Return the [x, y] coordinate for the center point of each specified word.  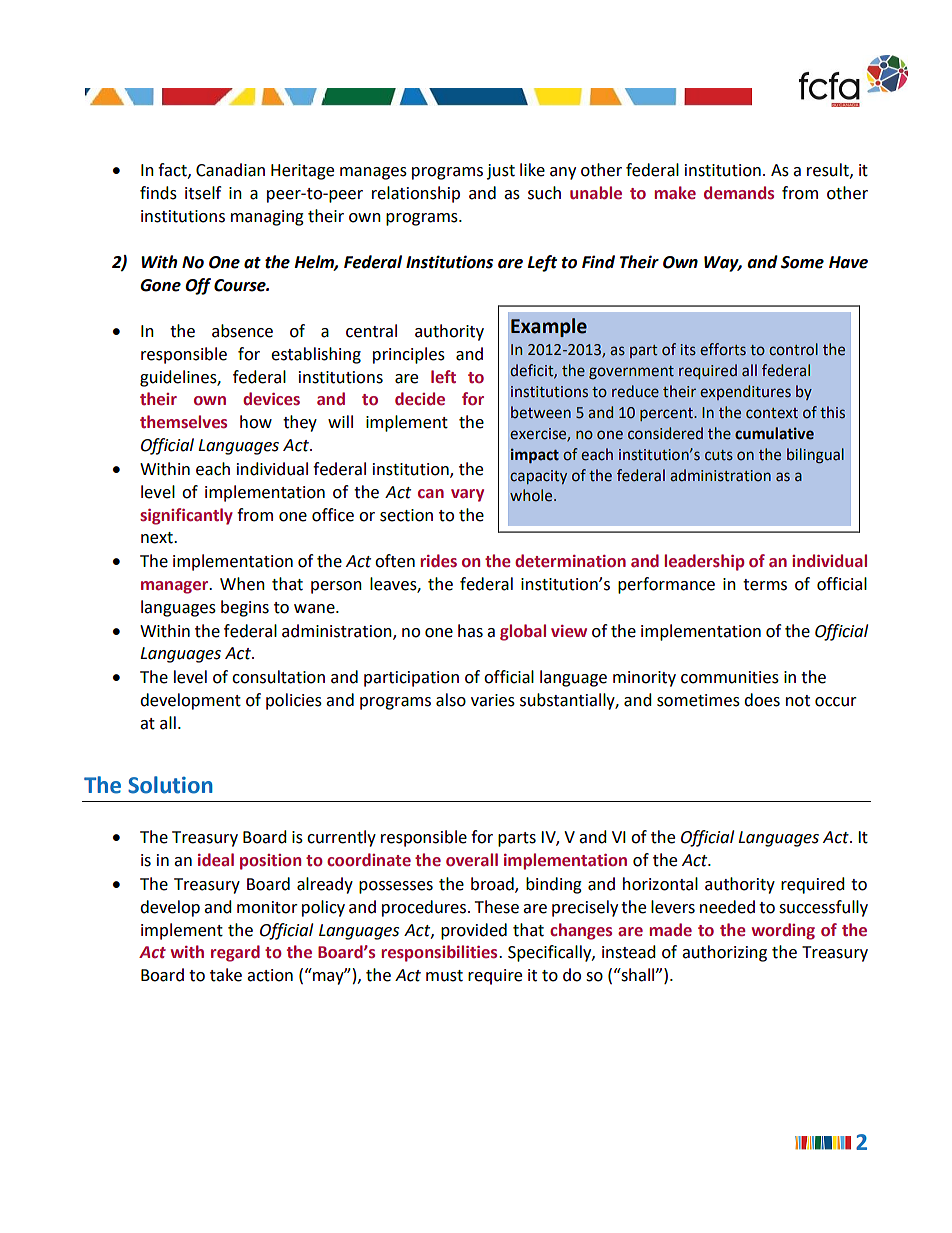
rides [438, 561]
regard [235, 953]
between [541, 412]
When [242, 584]
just [501, 172]
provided [474, 931]
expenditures [745, 392]
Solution [170, 785]
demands [739, 193]
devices [271, 399]
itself [203, 193]
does [762, 700]
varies [493, 700]
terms [765, 585]
